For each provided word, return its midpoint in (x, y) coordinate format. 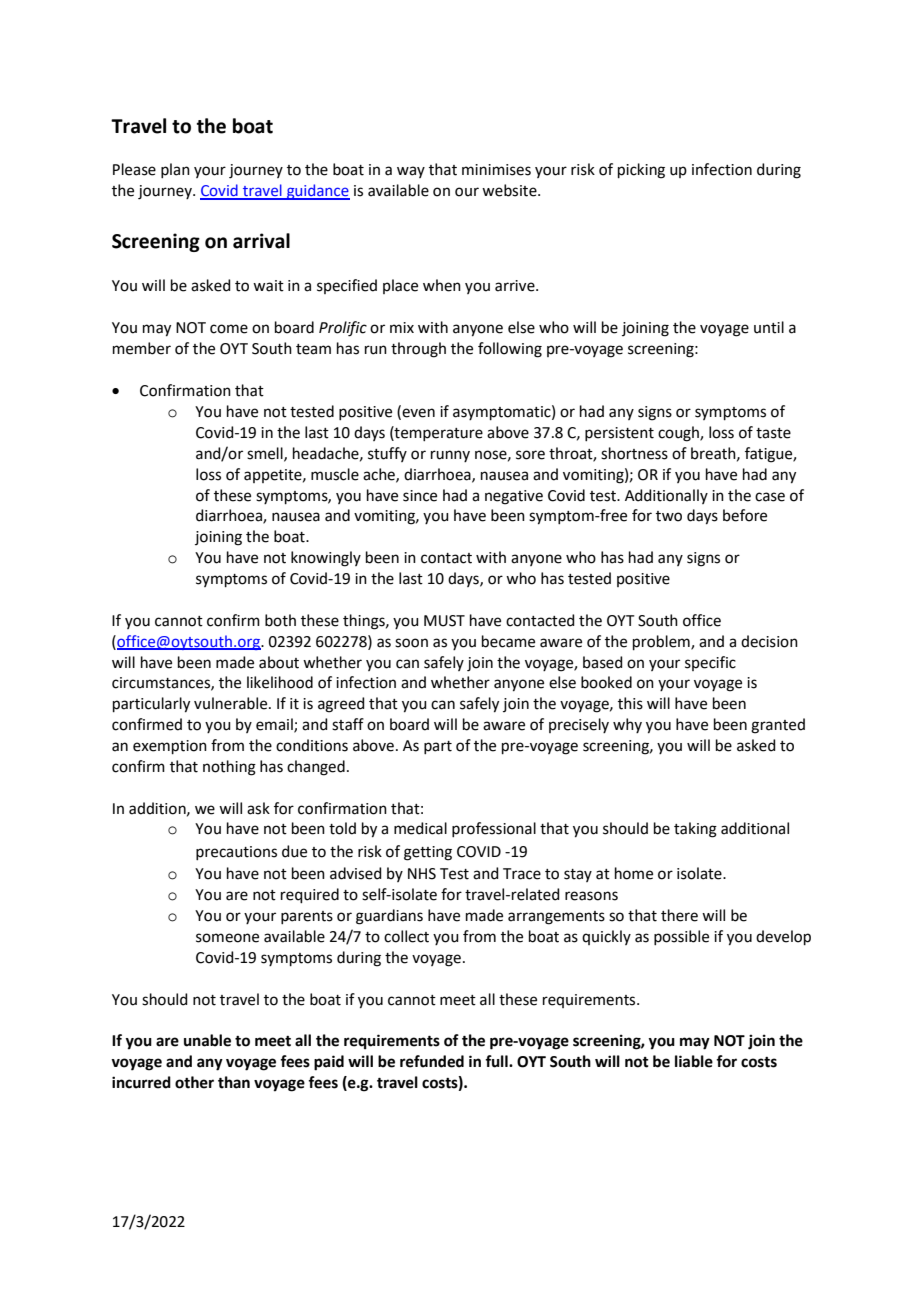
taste (773, 433)
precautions (236, 853)
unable (207, 1040)
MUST (444, 621)
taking (695, 830)
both (280, 620)
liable (694, 1061)
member (142, 348)
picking (641, 171)
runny (450, 456)
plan (175, 170)
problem (662, 642)
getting (428, 853)
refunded (432, 1061)
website (510, 190)
